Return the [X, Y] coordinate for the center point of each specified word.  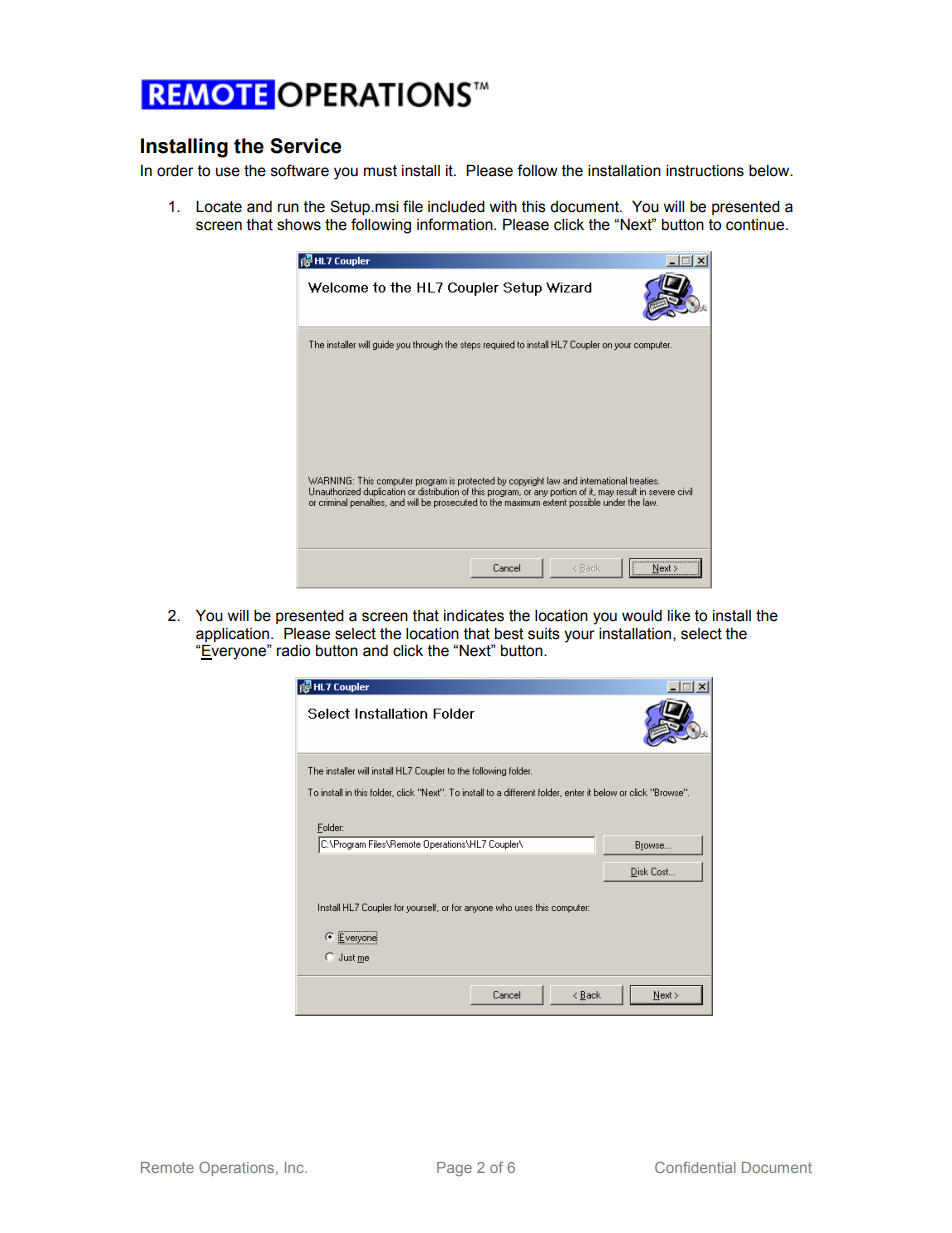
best [509, 634]
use [228, 172]
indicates [474, 616]
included [456, 207]
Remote [167, 1167]
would [642, 616]
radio [293, 651]
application [232, 635]
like [679, 616]
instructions [705, 171]
